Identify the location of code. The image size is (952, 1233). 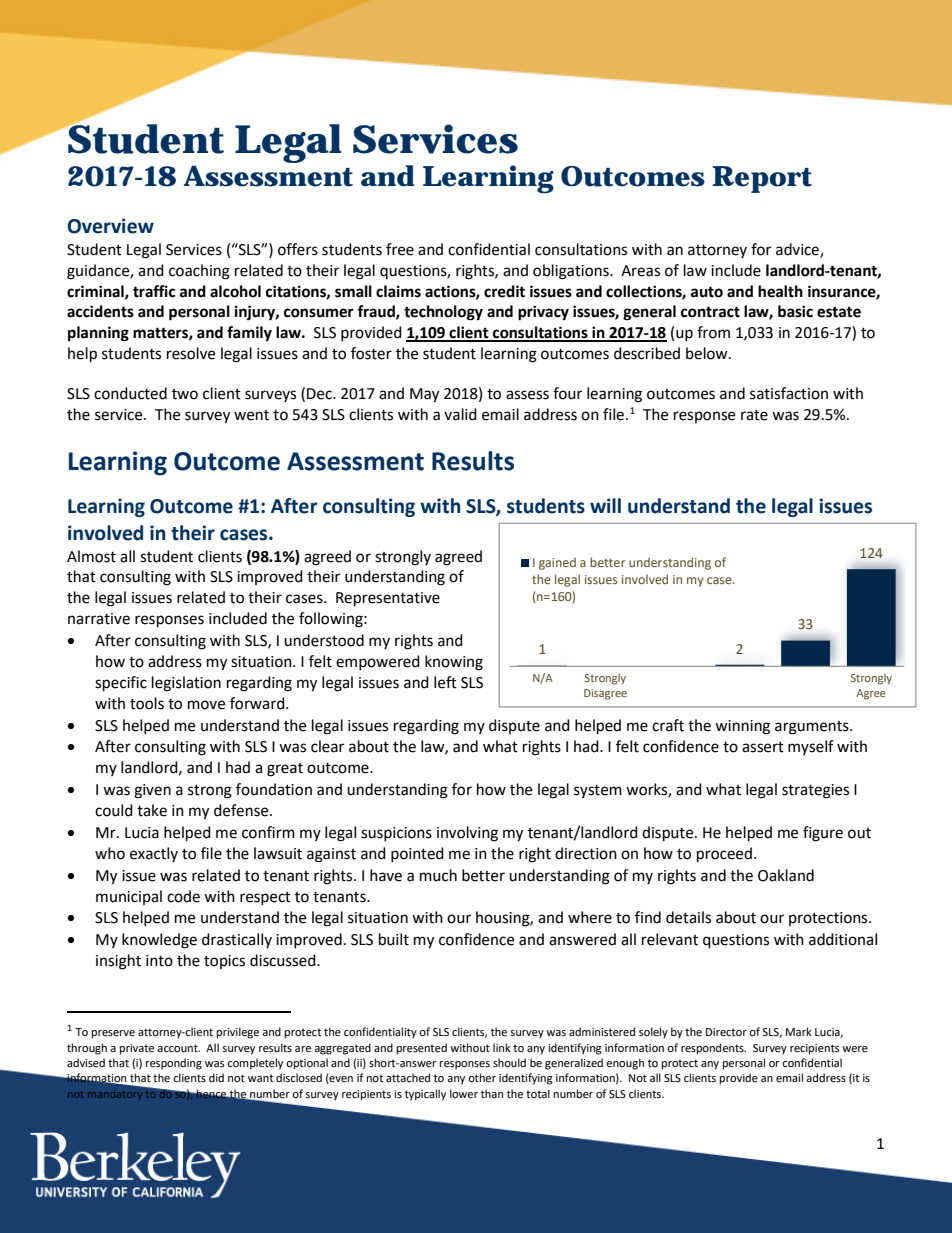
(183, 896).
